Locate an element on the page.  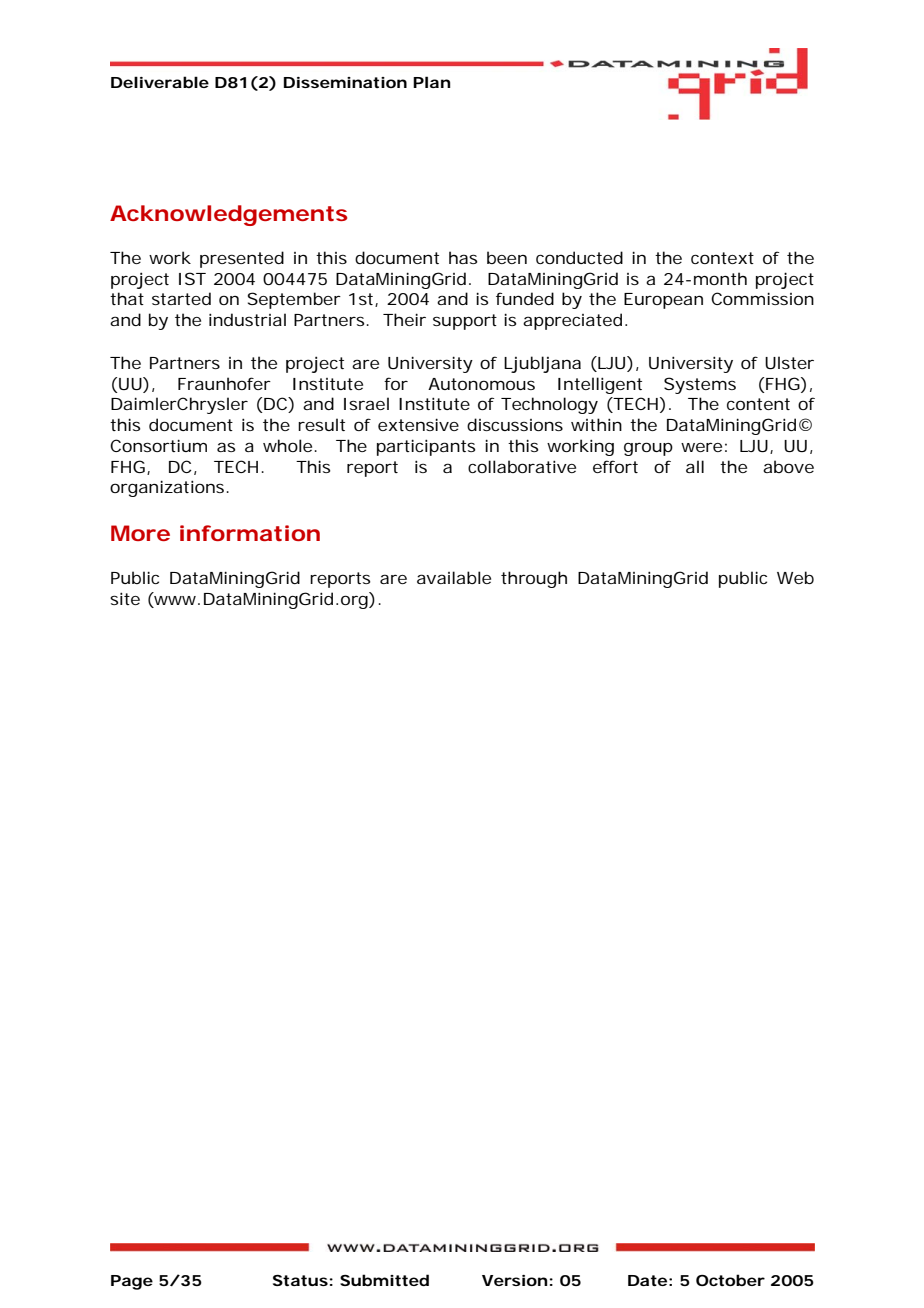
Deliverable is located at coordinates (160, 82).
